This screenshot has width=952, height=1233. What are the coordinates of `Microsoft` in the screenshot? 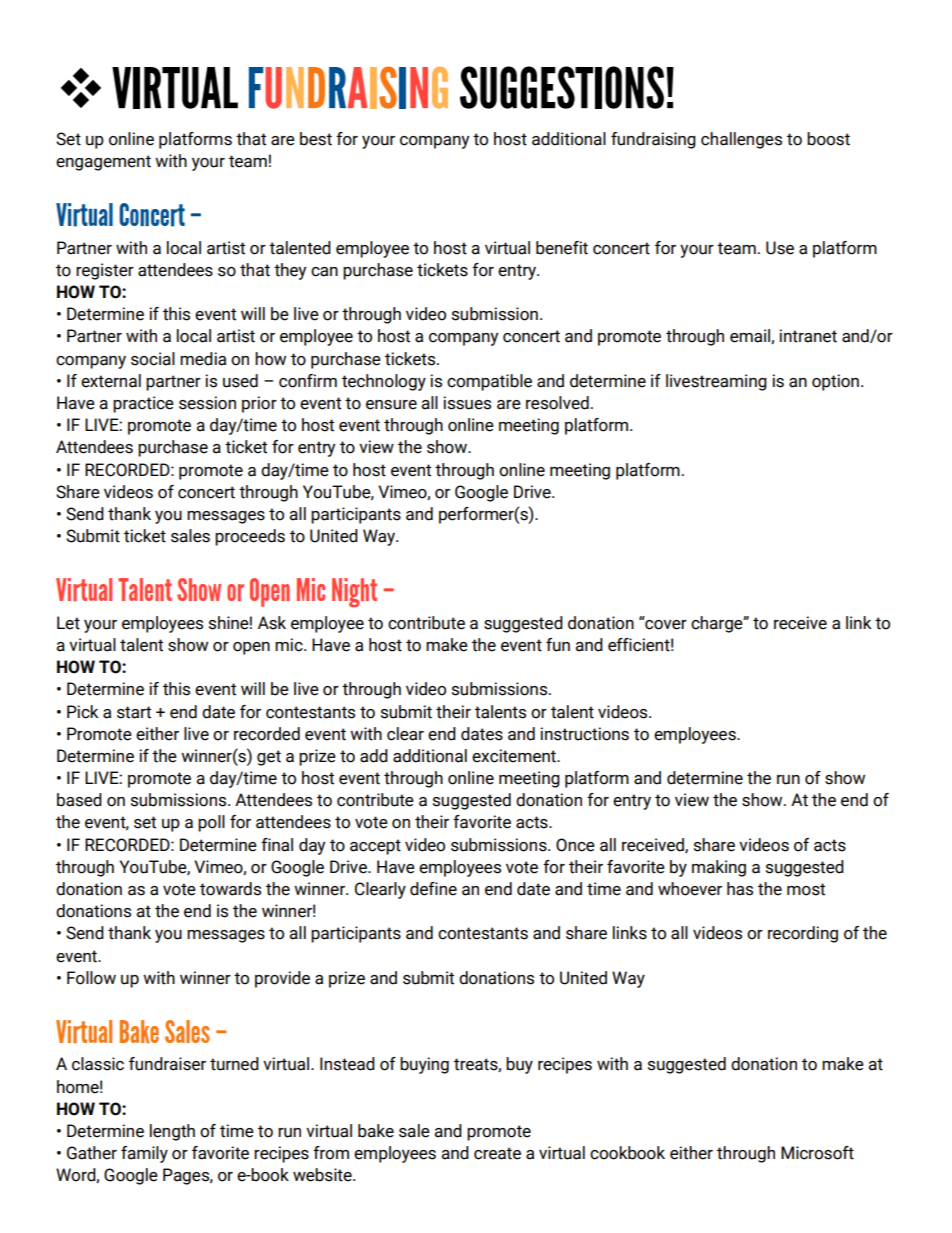 It's located at (817, 1153).
